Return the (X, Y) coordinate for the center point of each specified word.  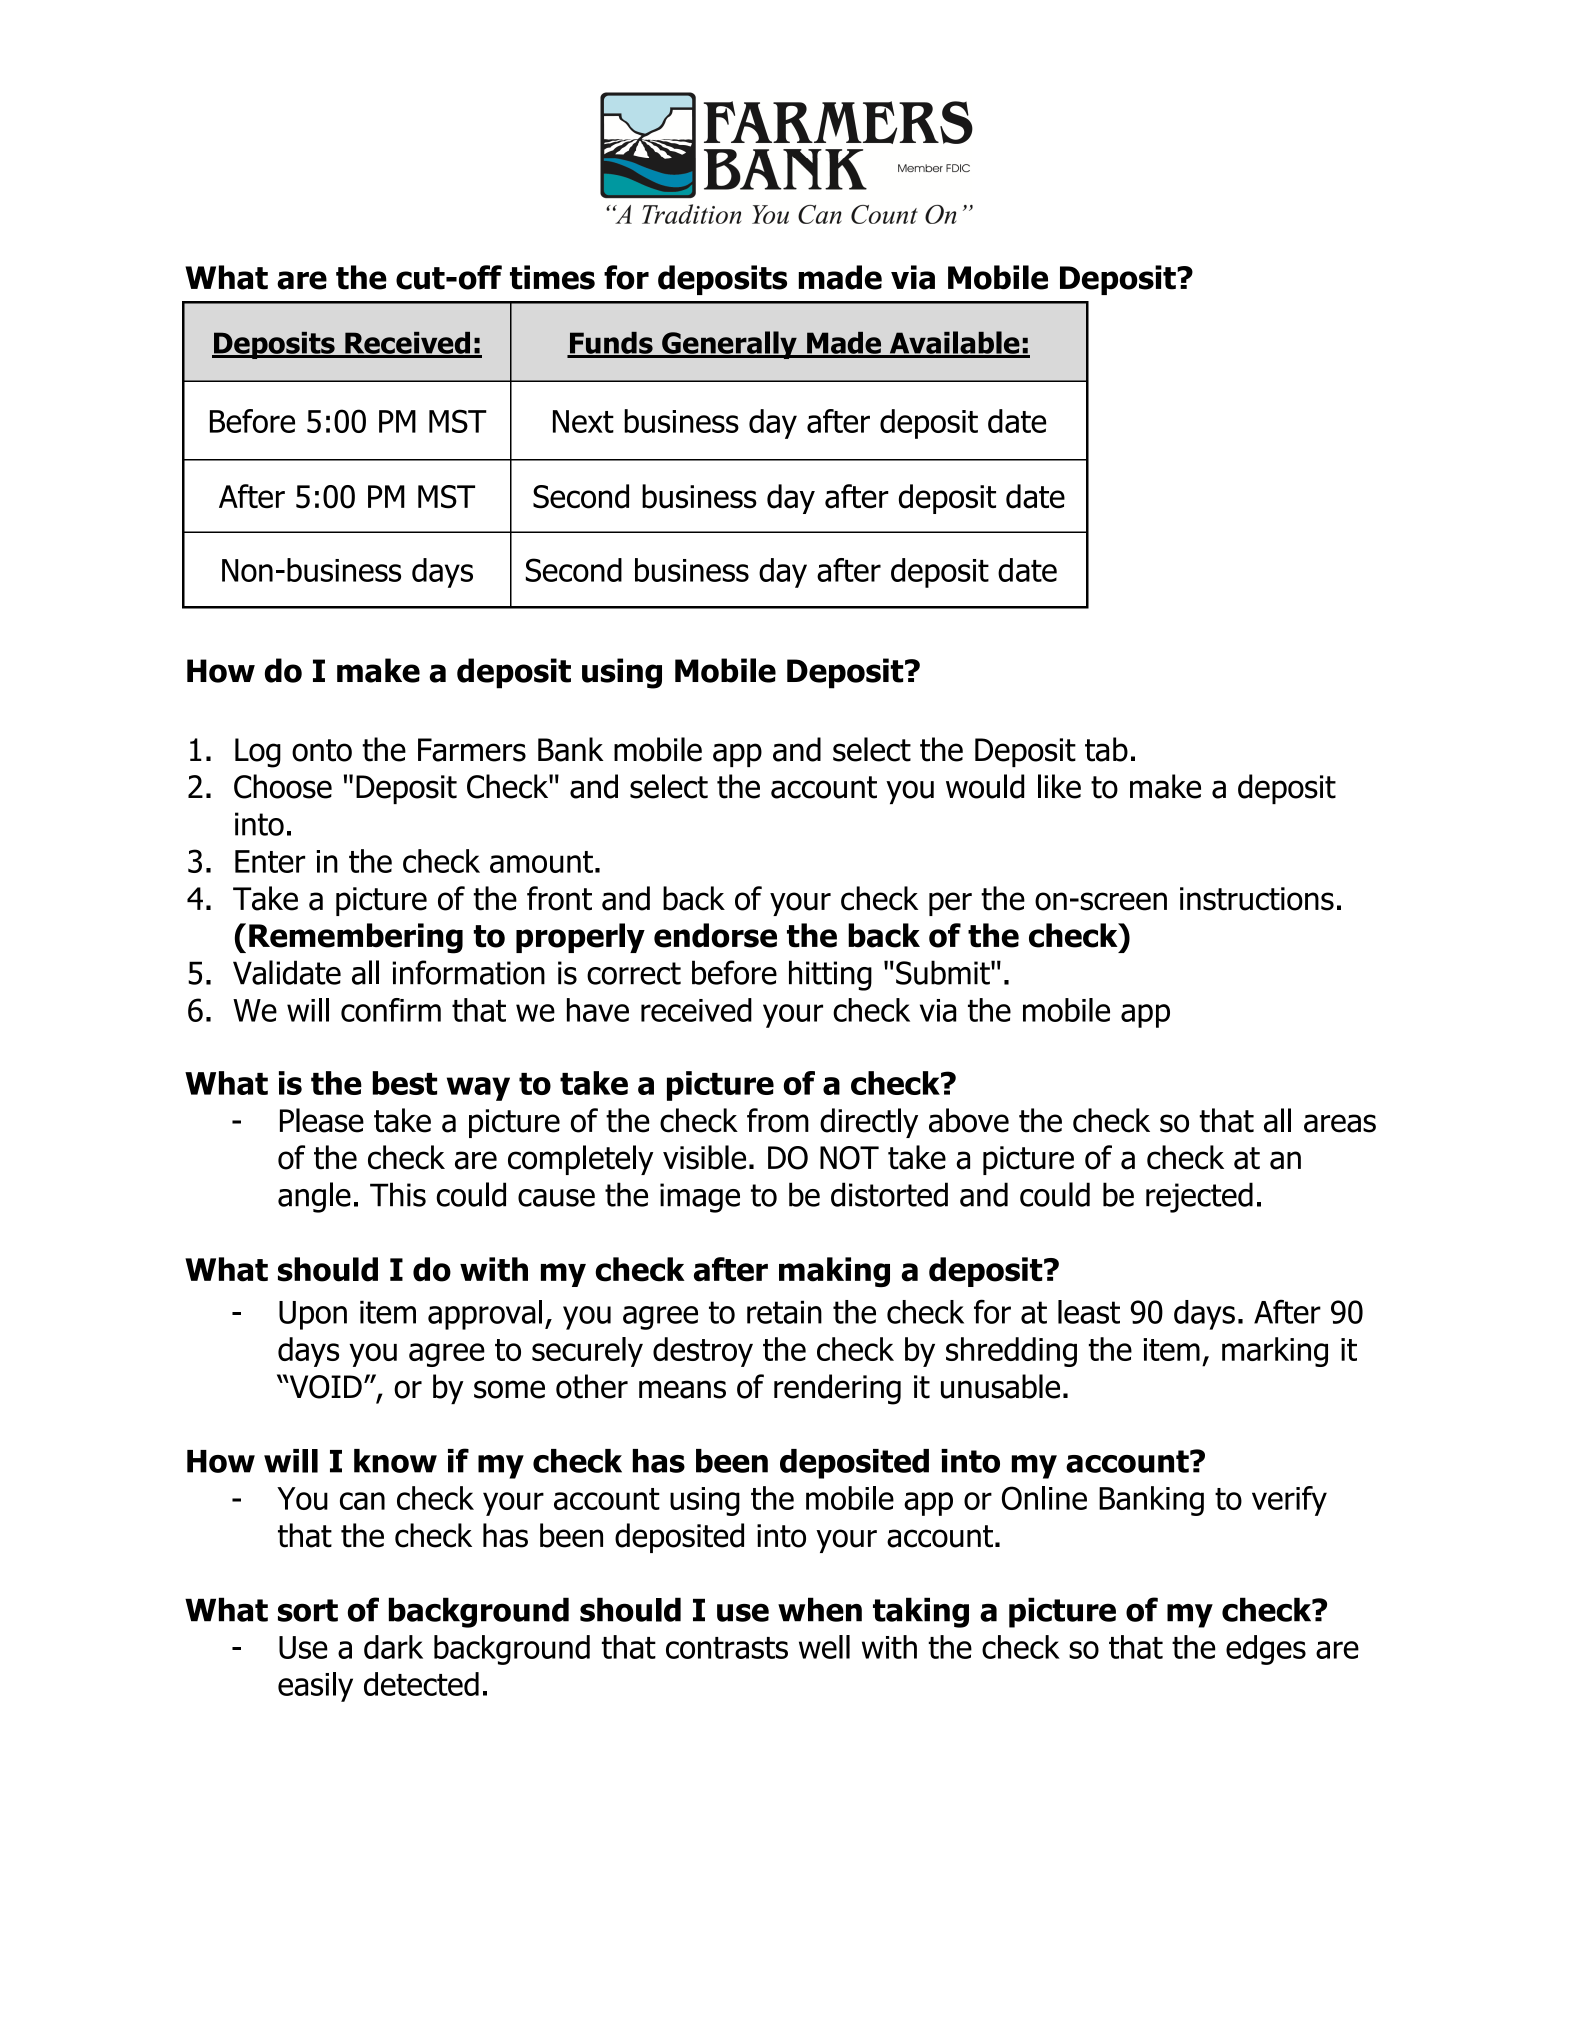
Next (583, 421)
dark (393, 1647)
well (824, 1647)
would (985, 786)
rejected (1199, 1197)
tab (1106, 749)
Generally (729, 345)
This (398, 1194)
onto (322, 750)
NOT (849, 1158)
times (552, 277)
